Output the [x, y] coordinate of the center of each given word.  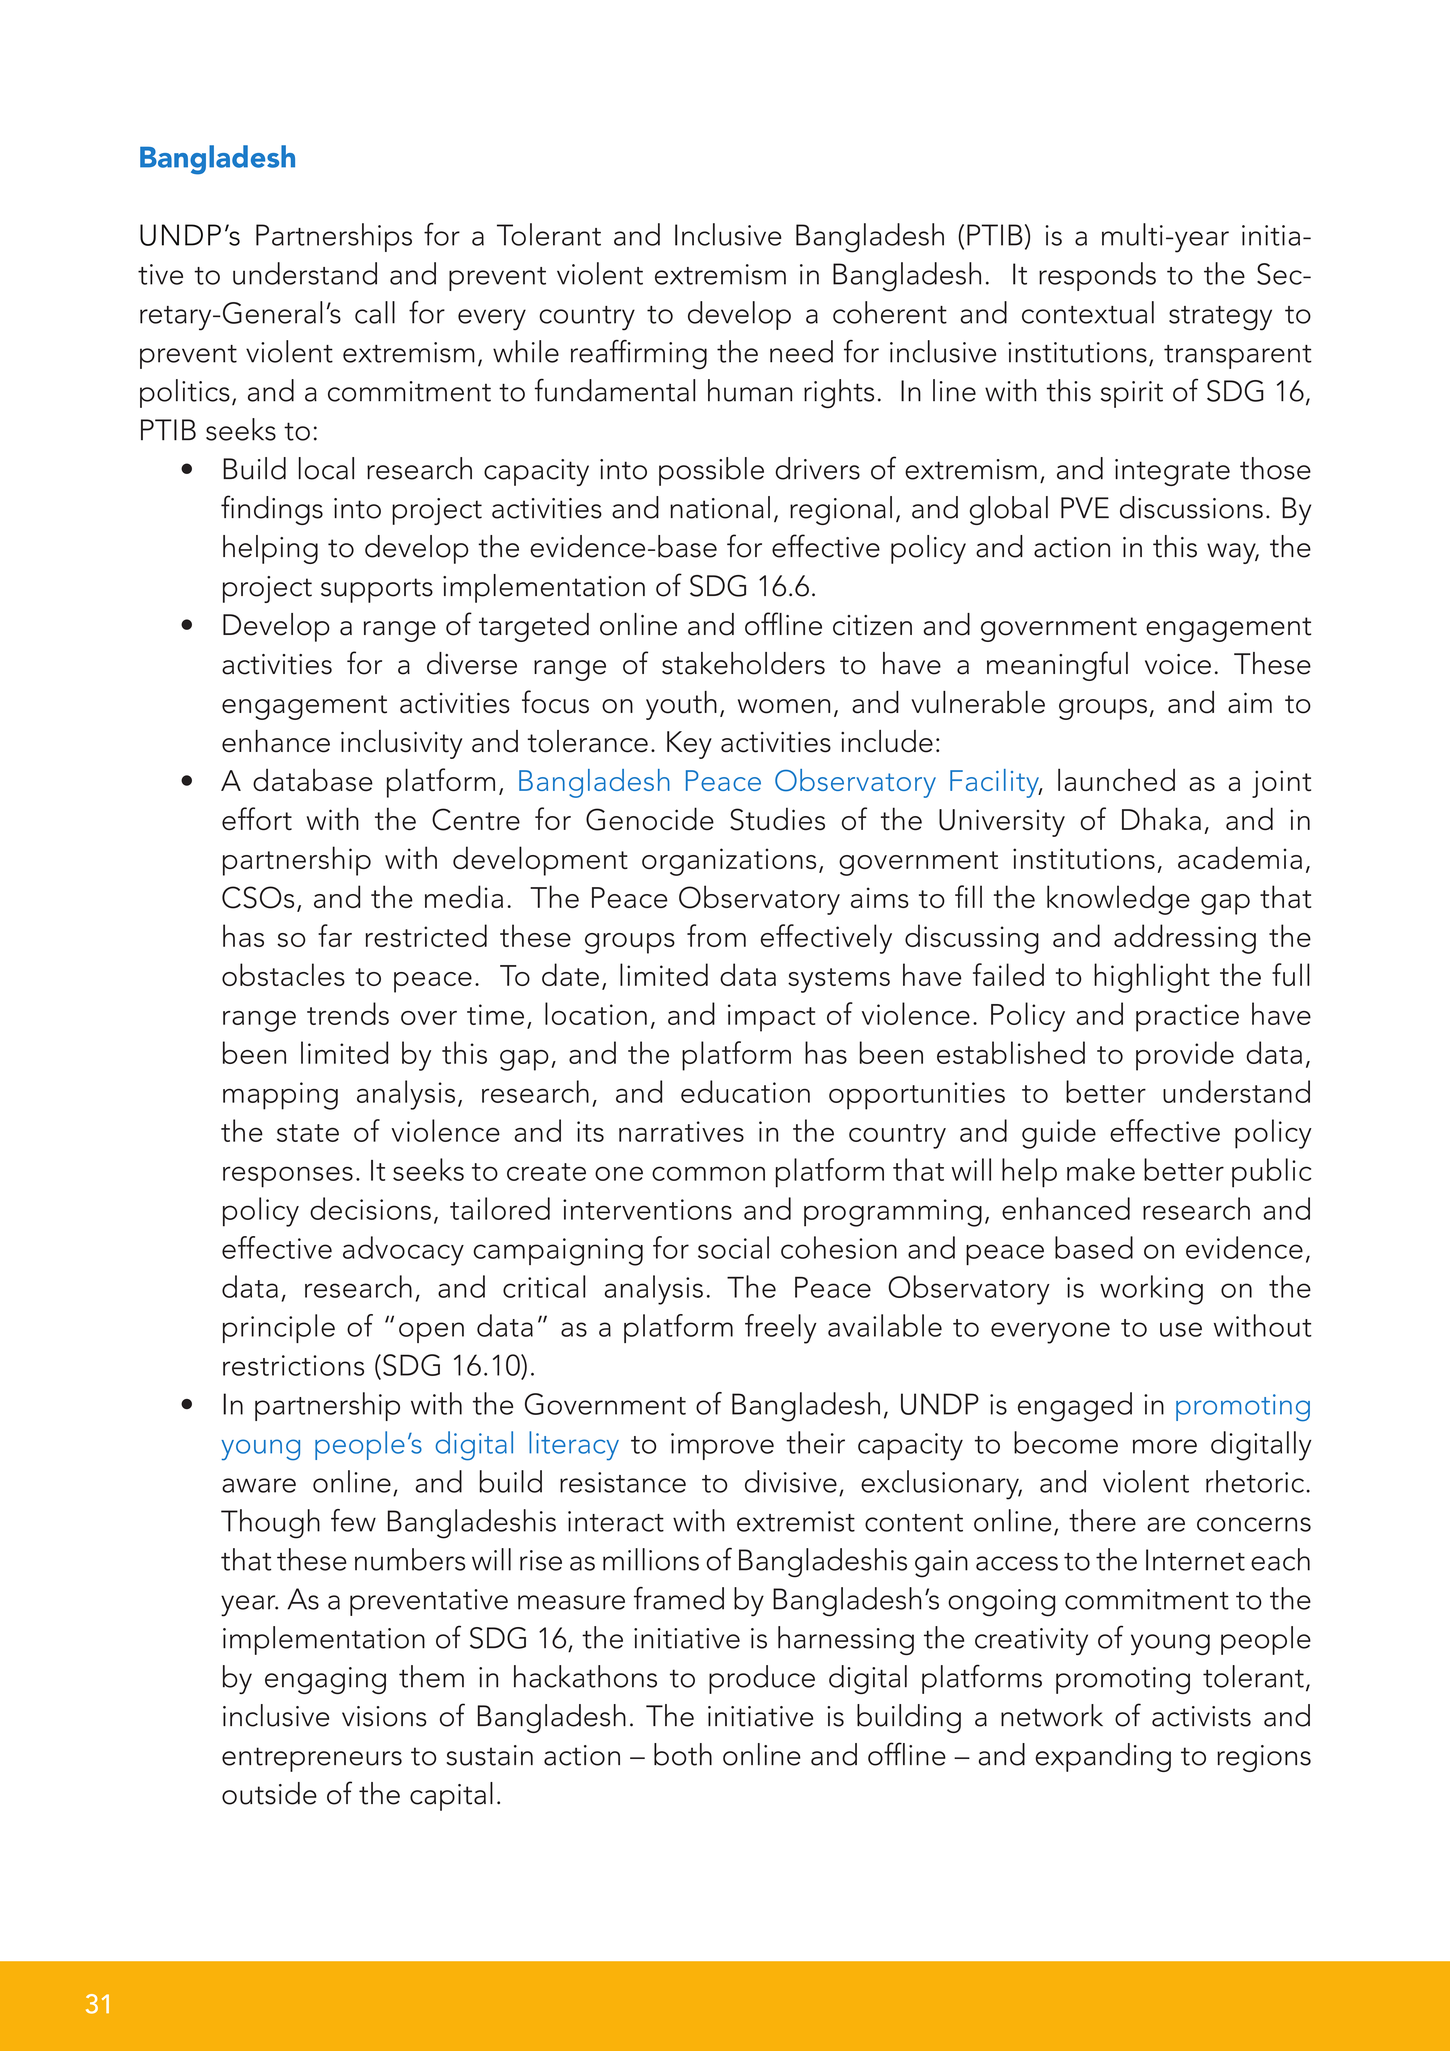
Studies [777, 819]
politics [185, 393]
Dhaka [1161, 819]
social [733, 1247]
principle [279, 1328]
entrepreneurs [312, 1759]
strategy [1220, 318]
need [801, 351]
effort [257, 819]
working [1151, 1290]
